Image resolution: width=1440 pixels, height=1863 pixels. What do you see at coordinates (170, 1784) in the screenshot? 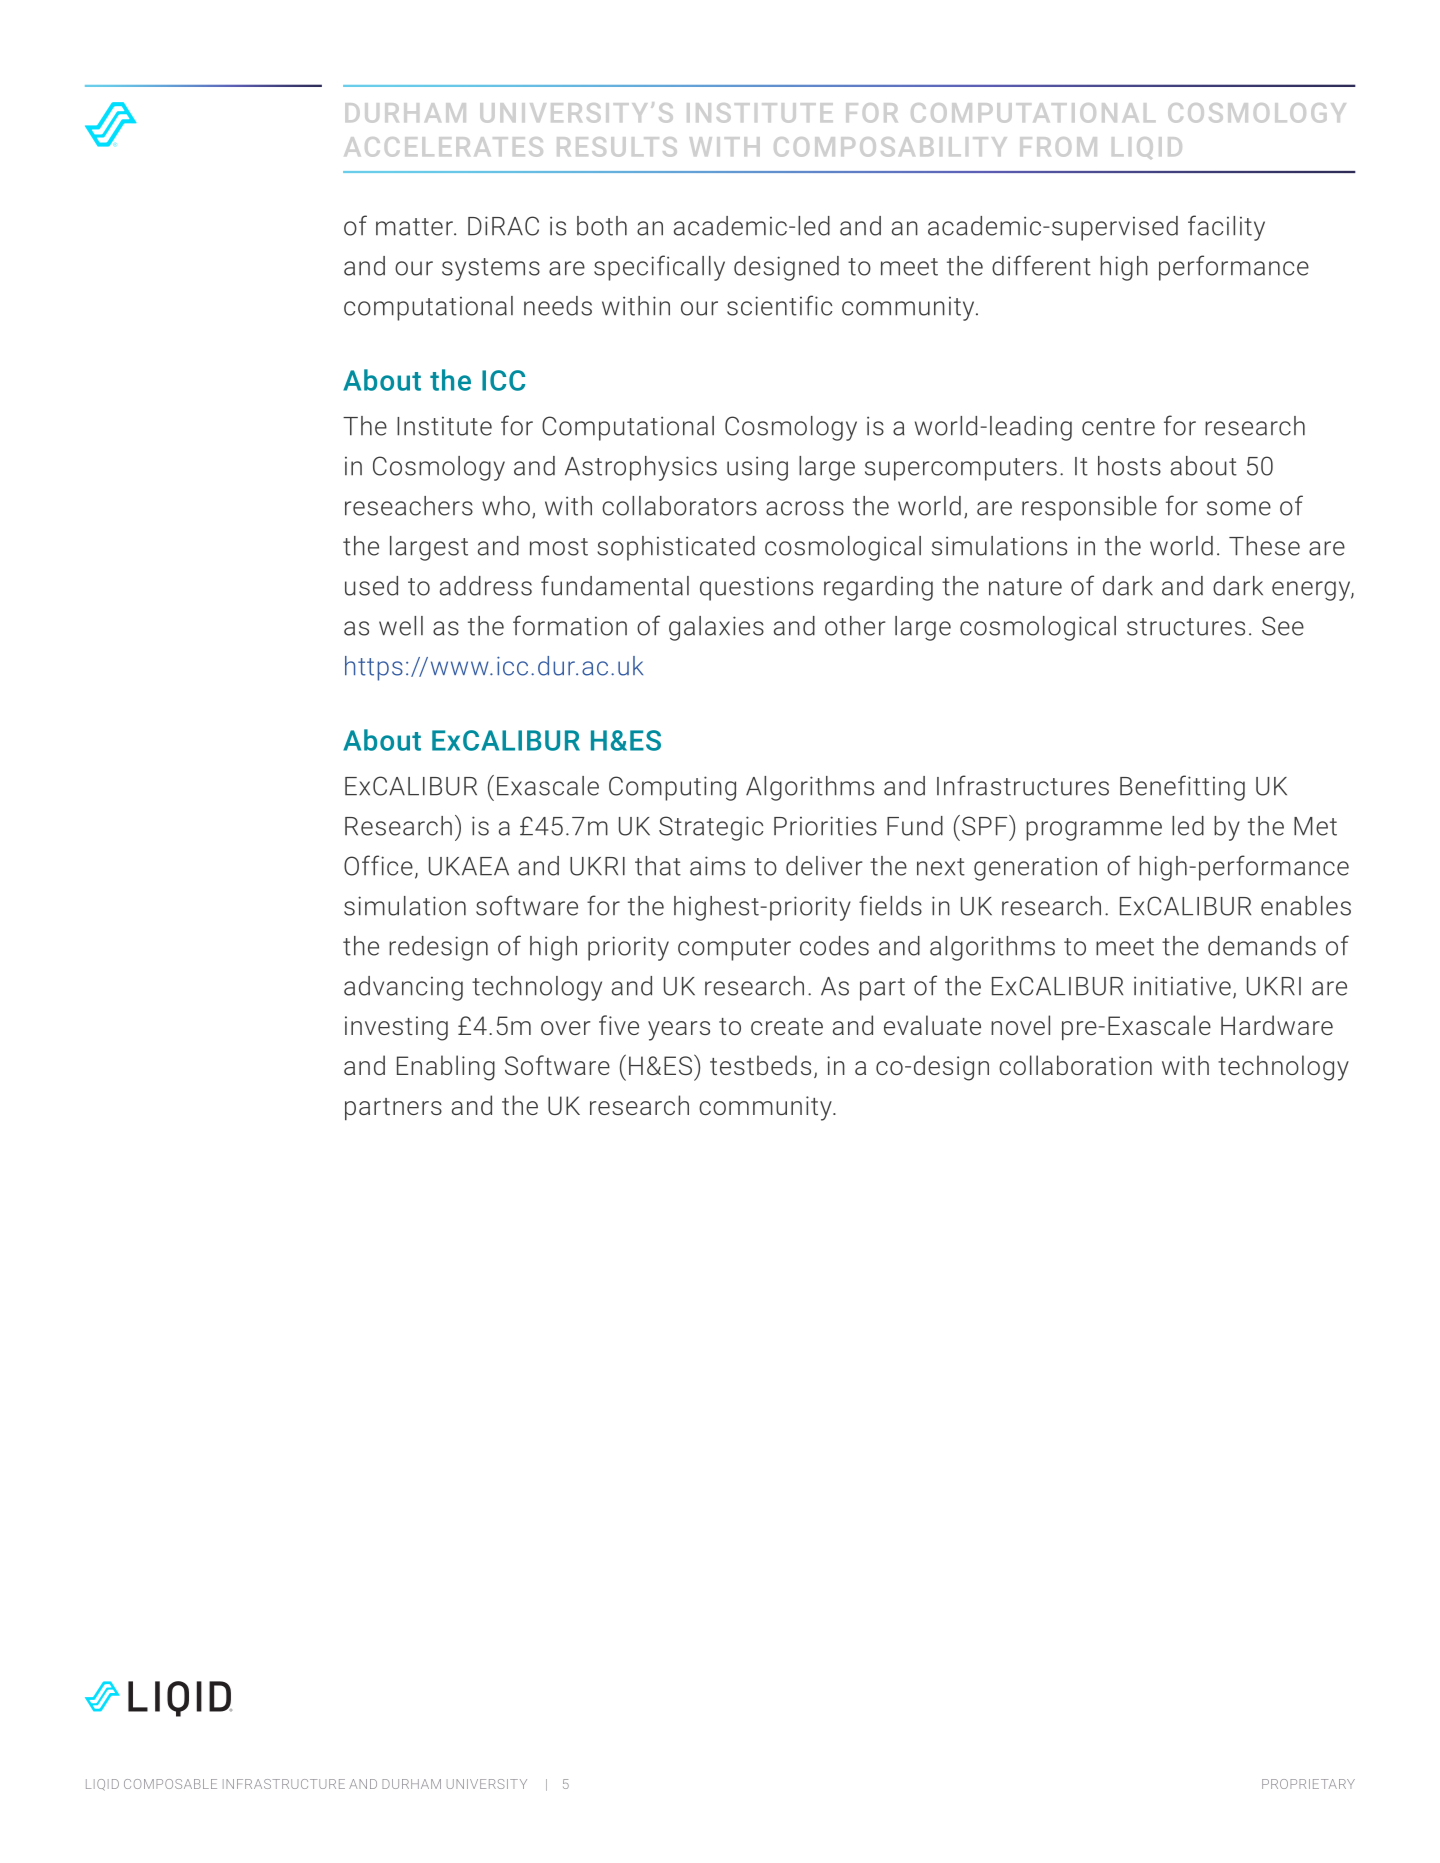
I see `COMPOSABLE` at bounding box center [170, 1784].
